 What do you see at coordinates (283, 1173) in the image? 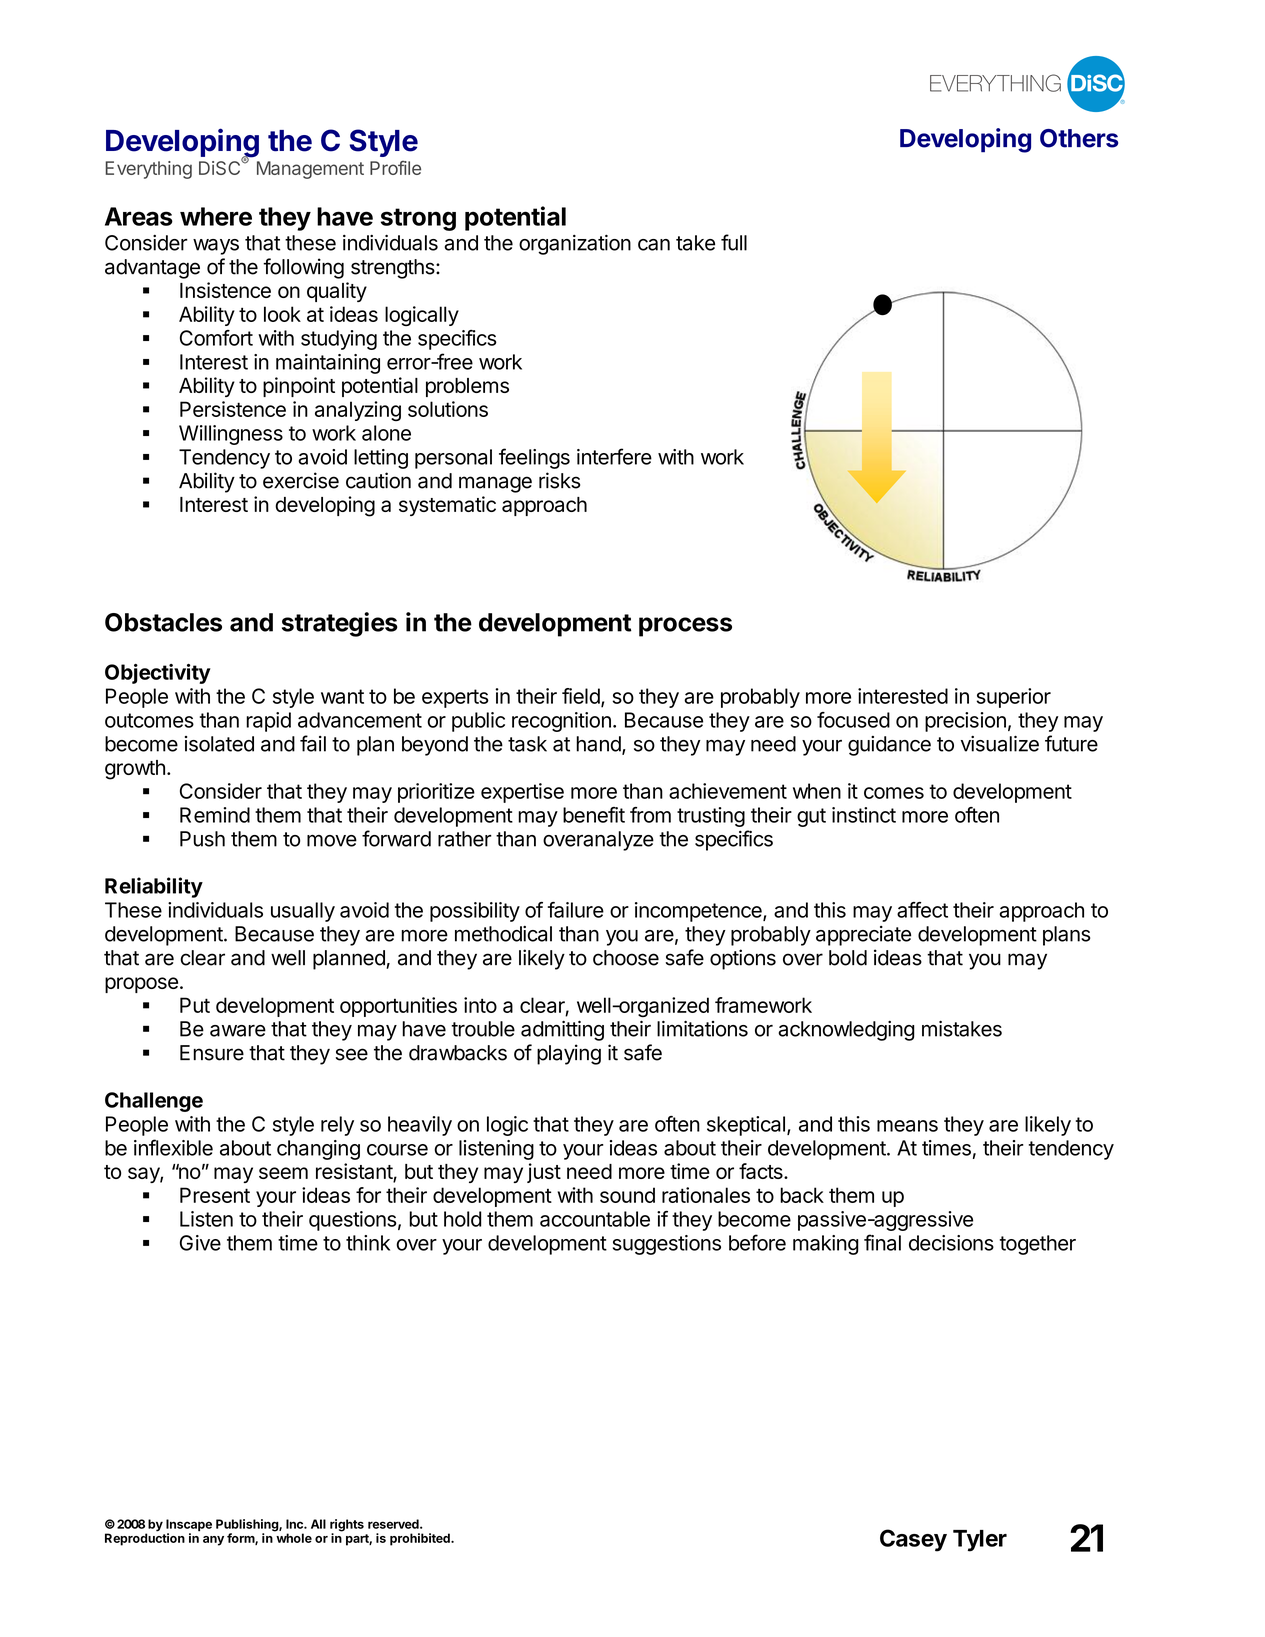
I see `seem` at bounding box center [283, 1173].
